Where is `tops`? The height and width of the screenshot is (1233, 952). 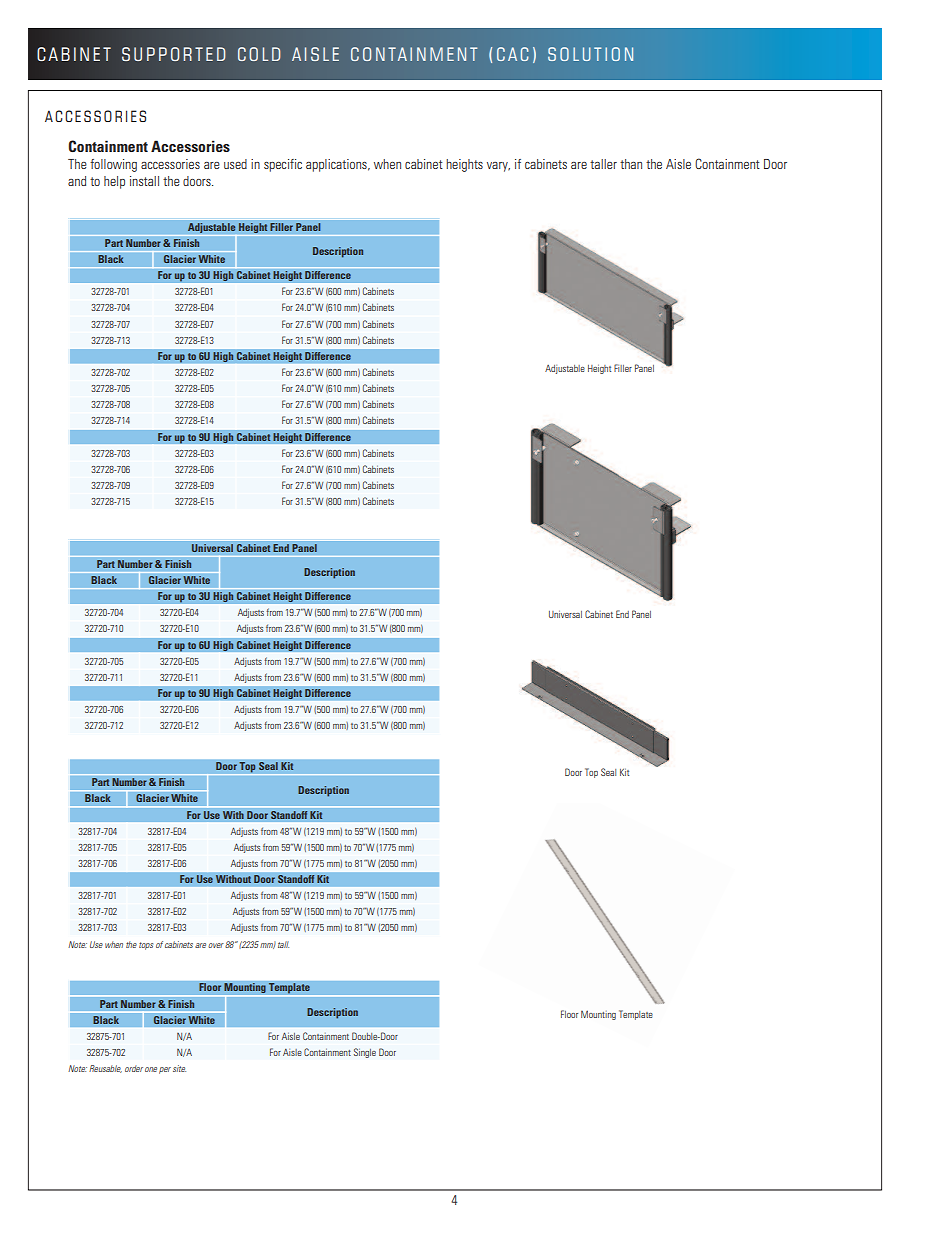 tops is located at coordinates (146, 946).
